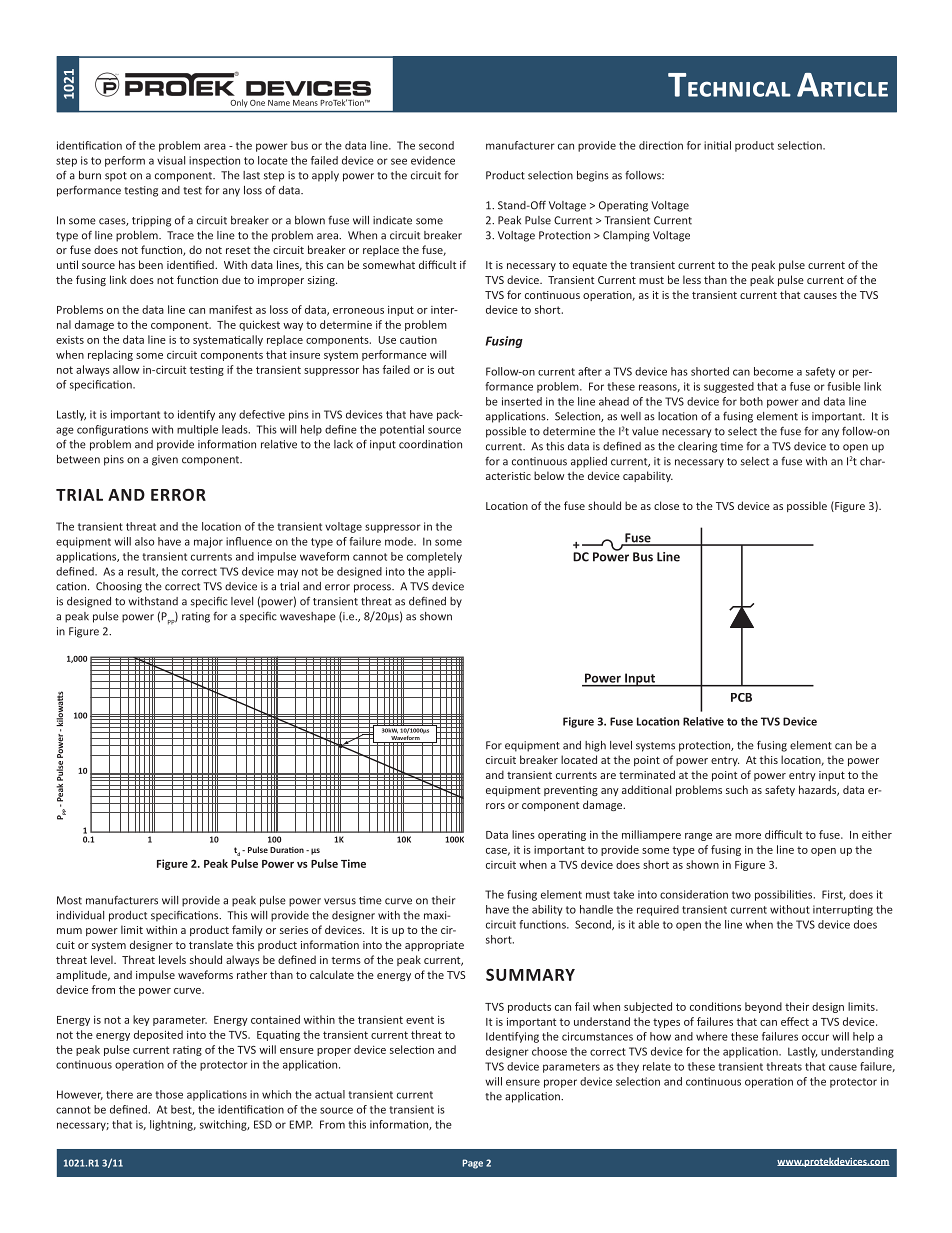 This screenshot has height=1233, width=952. I want to click on high, so click(595, 746).
